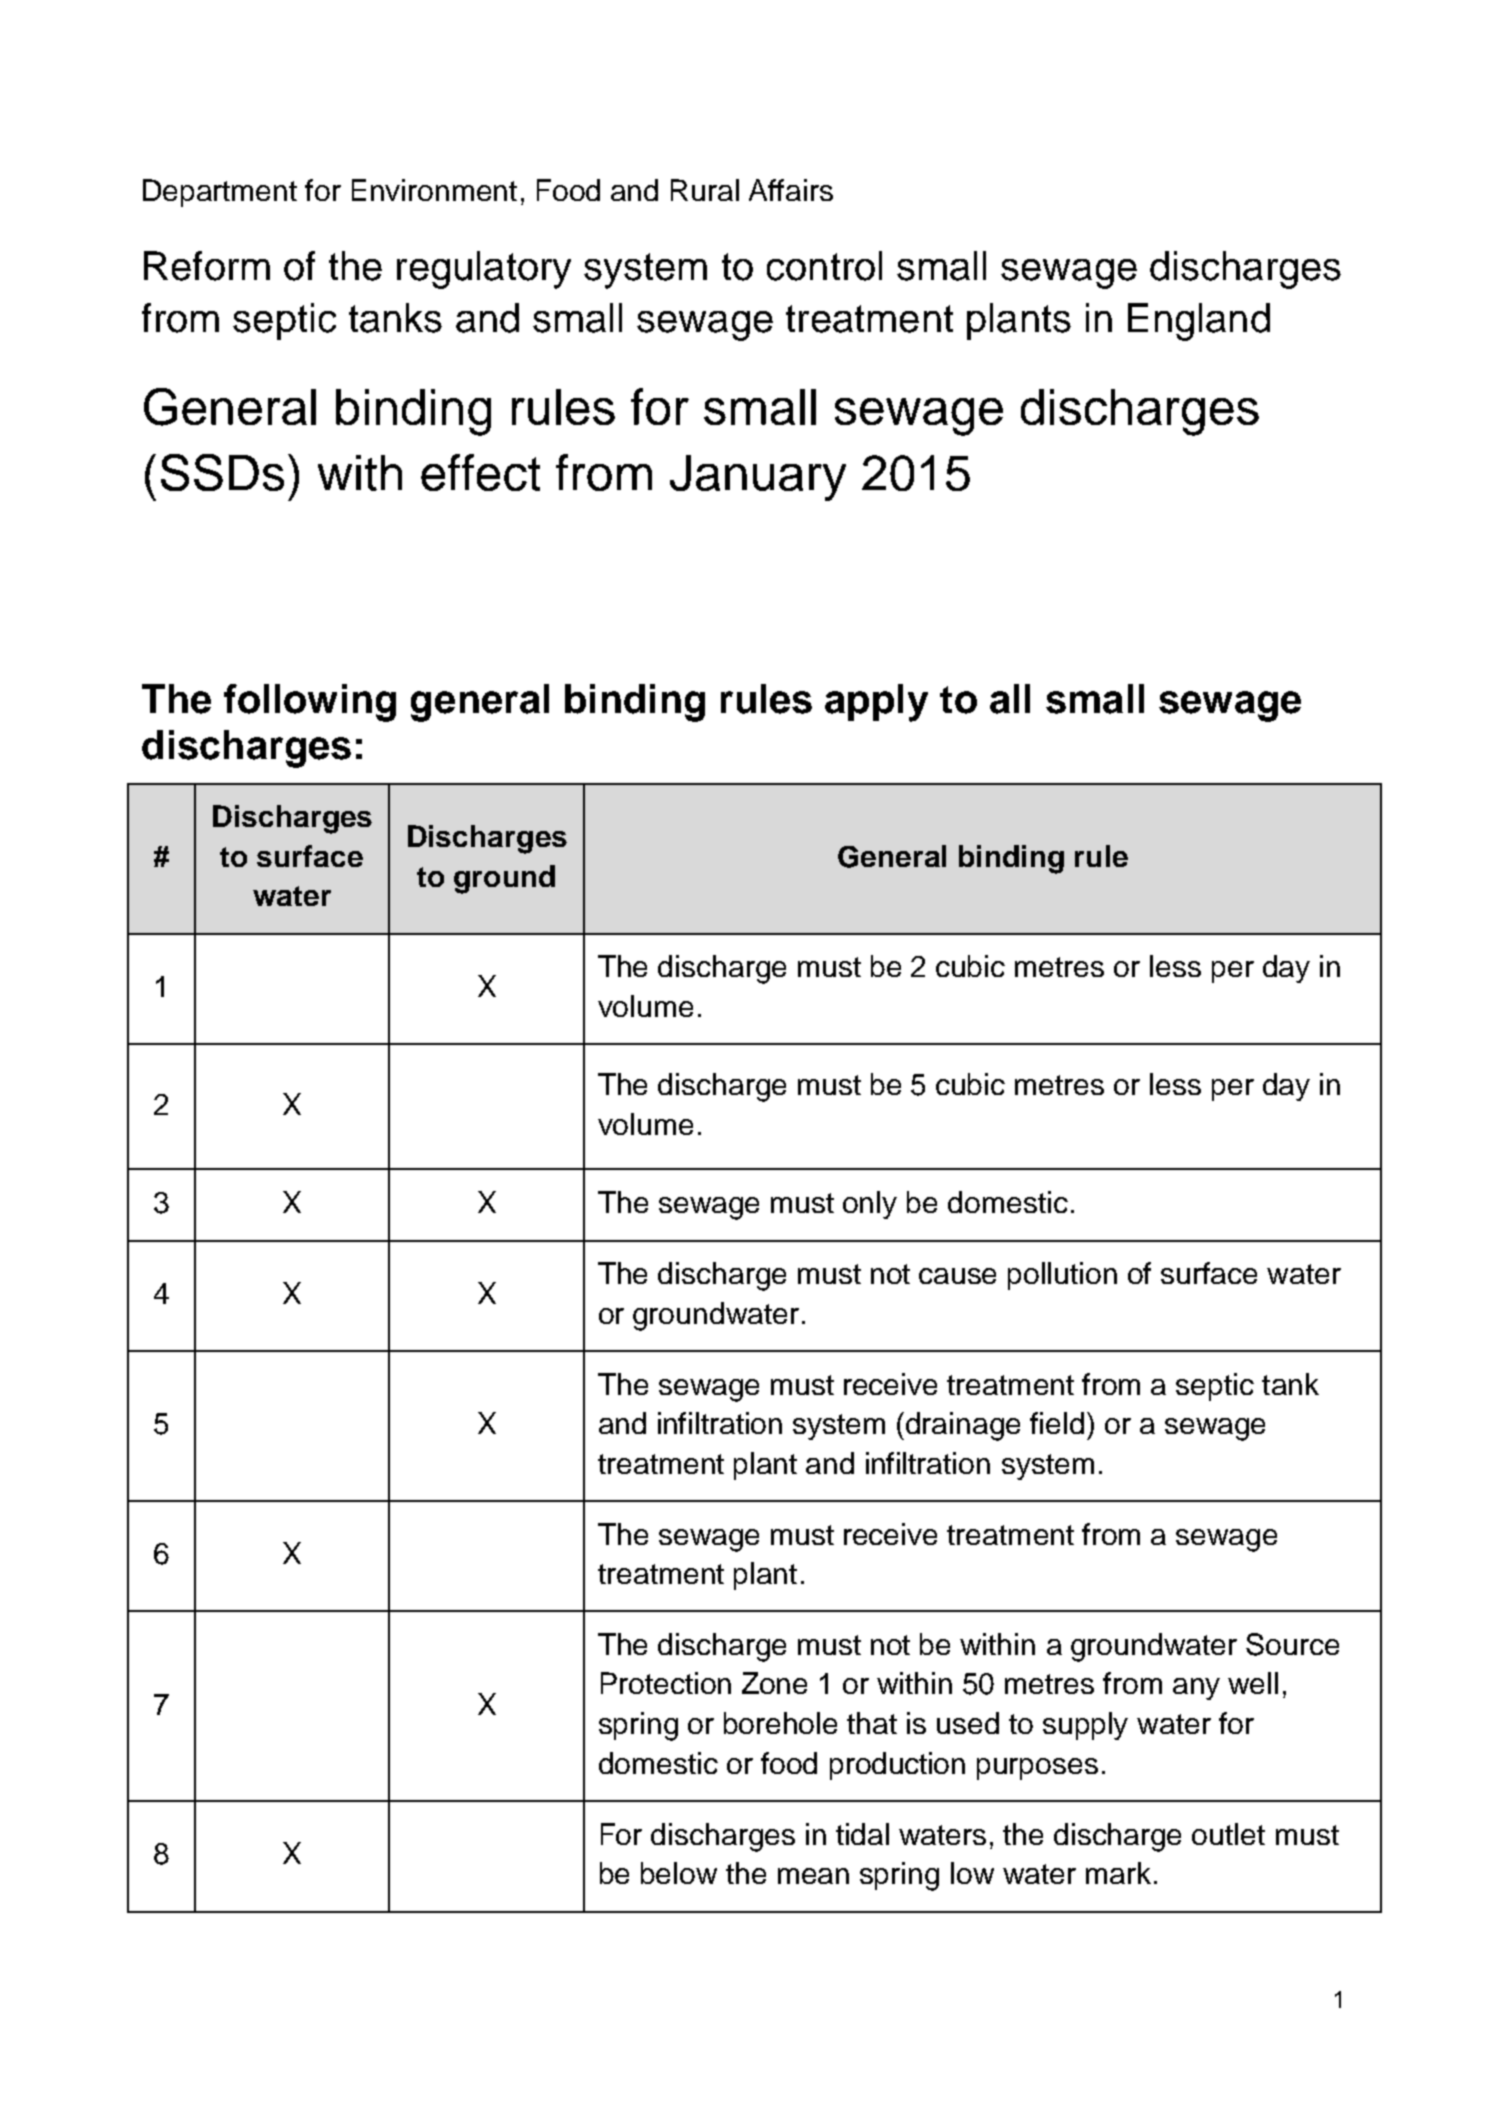  I want to click on Environment, so click(434, 190).
